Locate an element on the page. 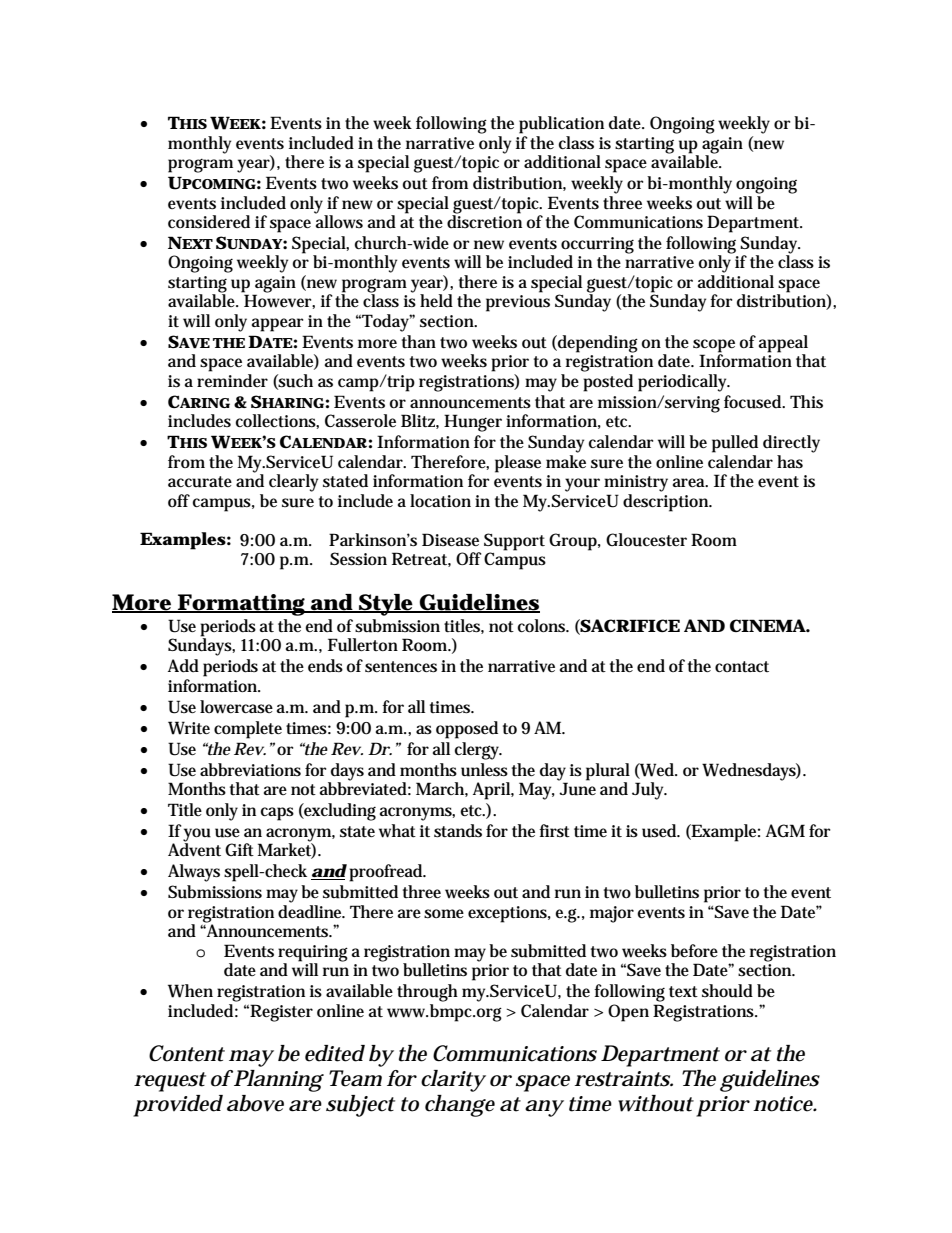 This page has width=952, height=1233. discretion is located at coordinates (484, 220).
